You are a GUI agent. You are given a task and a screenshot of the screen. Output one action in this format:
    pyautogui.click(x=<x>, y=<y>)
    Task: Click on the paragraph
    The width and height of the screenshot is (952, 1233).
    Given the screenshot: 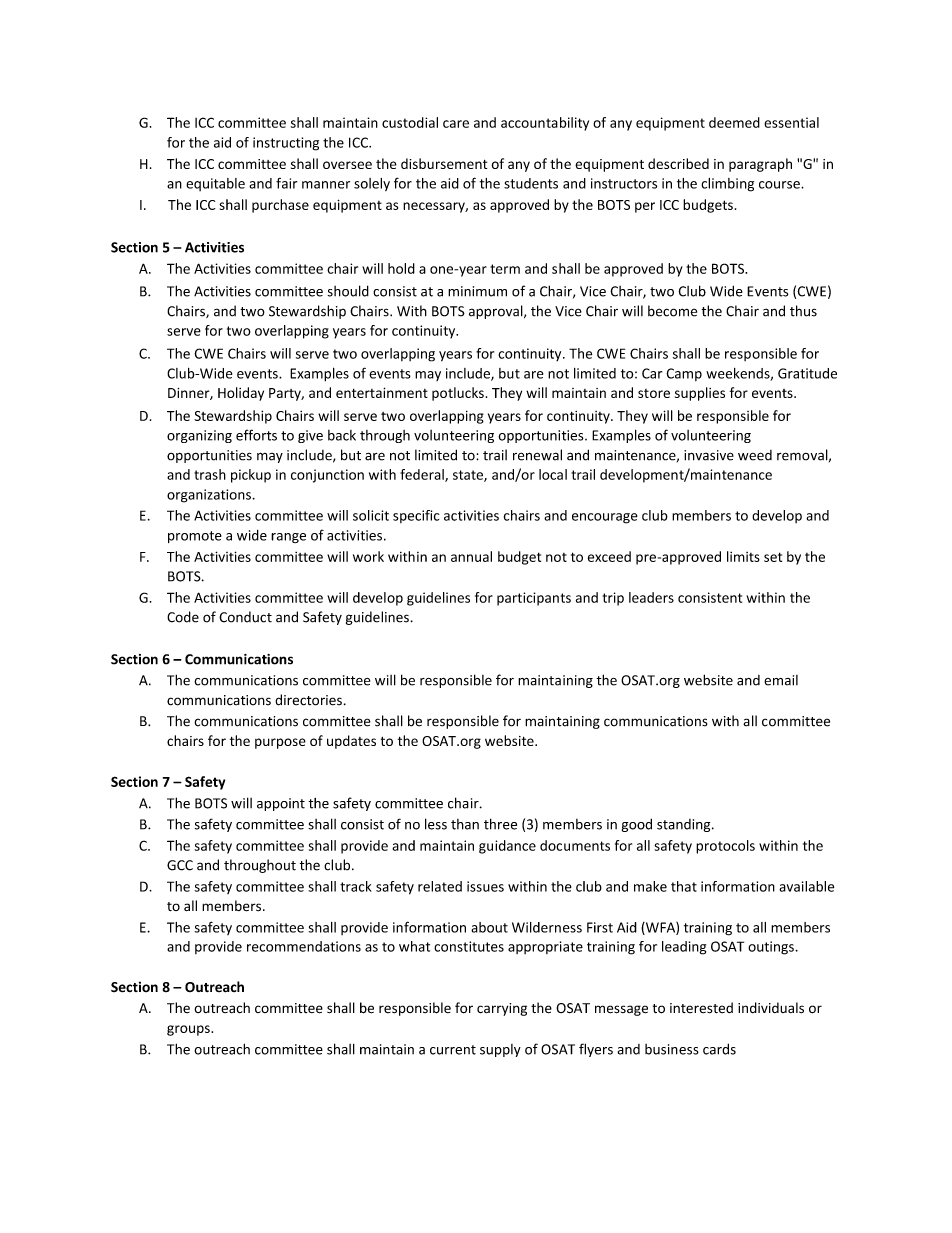 What is the action you would take?
    pyautogui.click(x=760, y=165)
